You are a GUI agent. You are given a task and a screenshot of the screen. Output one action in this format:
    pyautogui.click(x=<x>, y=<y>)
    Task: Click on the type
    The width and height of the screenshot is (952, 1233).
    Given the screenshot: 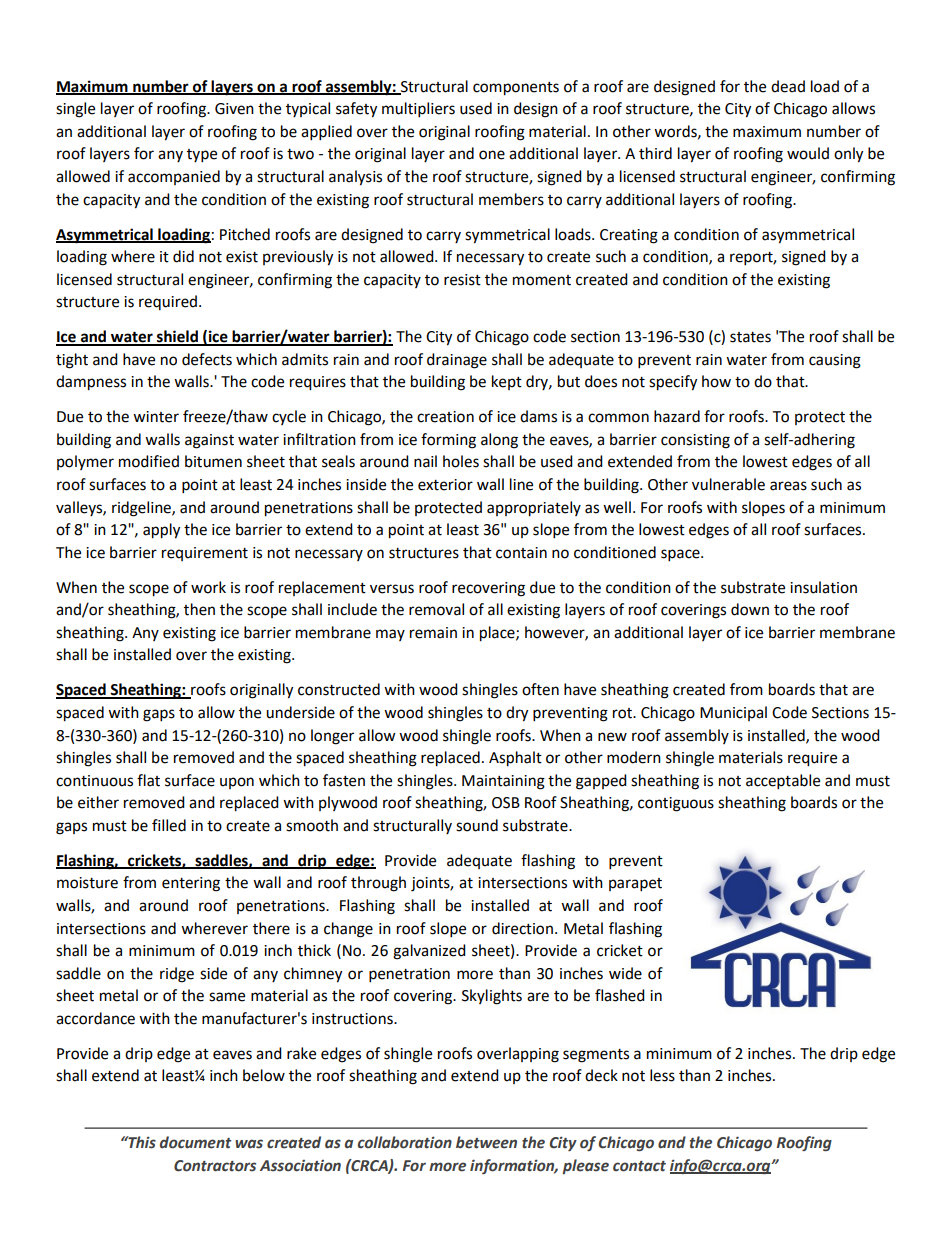 What is the action you would take?
    pyautogui.click(x=202, y=156)
